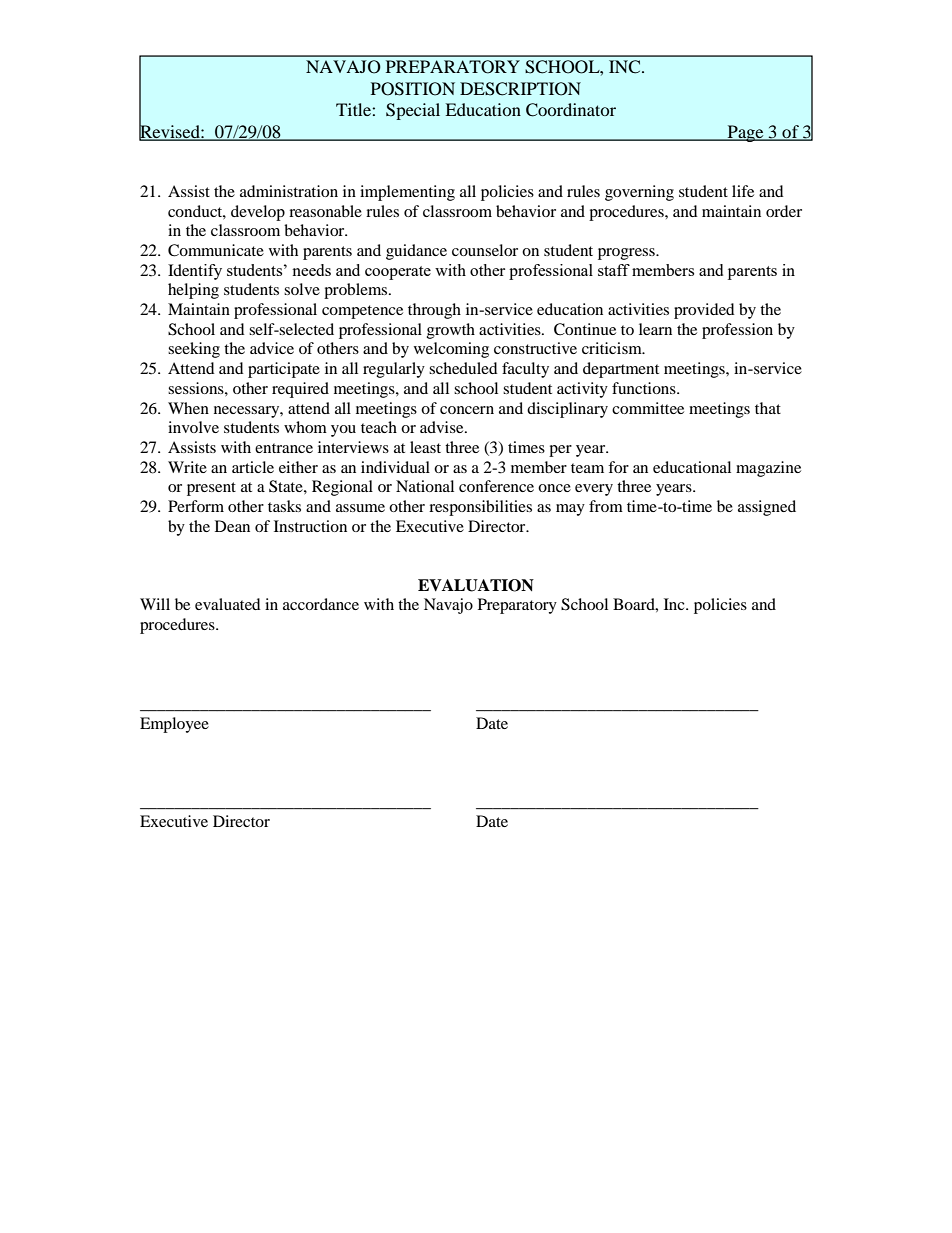  Describe the element at coordinates (174, 725) in the screenshot. I see `Employee` at that location.
